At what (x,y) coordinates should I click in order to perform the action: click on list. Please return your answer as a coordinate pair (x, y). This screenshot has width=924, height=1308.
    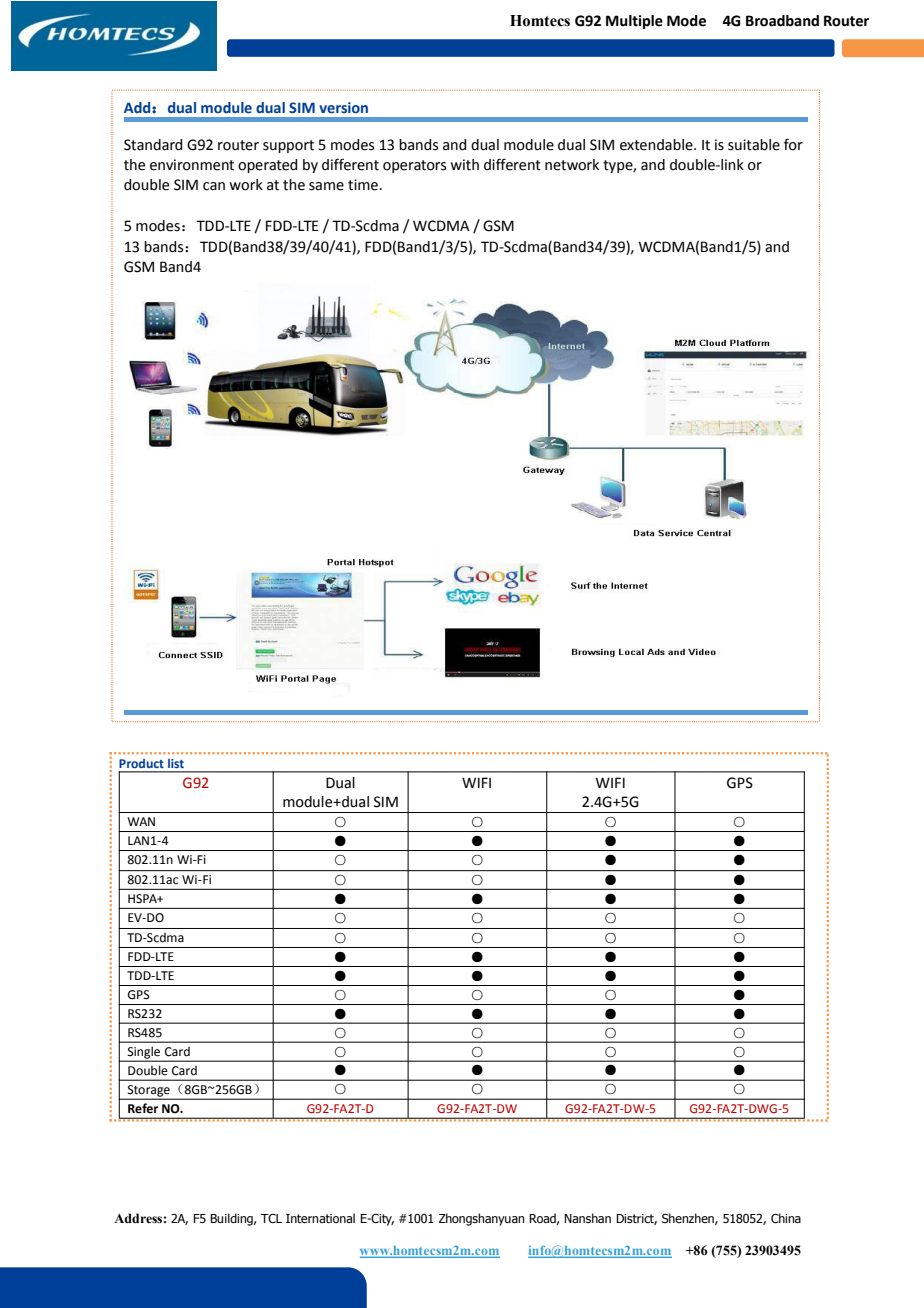
    Looking at the image, I should click on (176, 763).
